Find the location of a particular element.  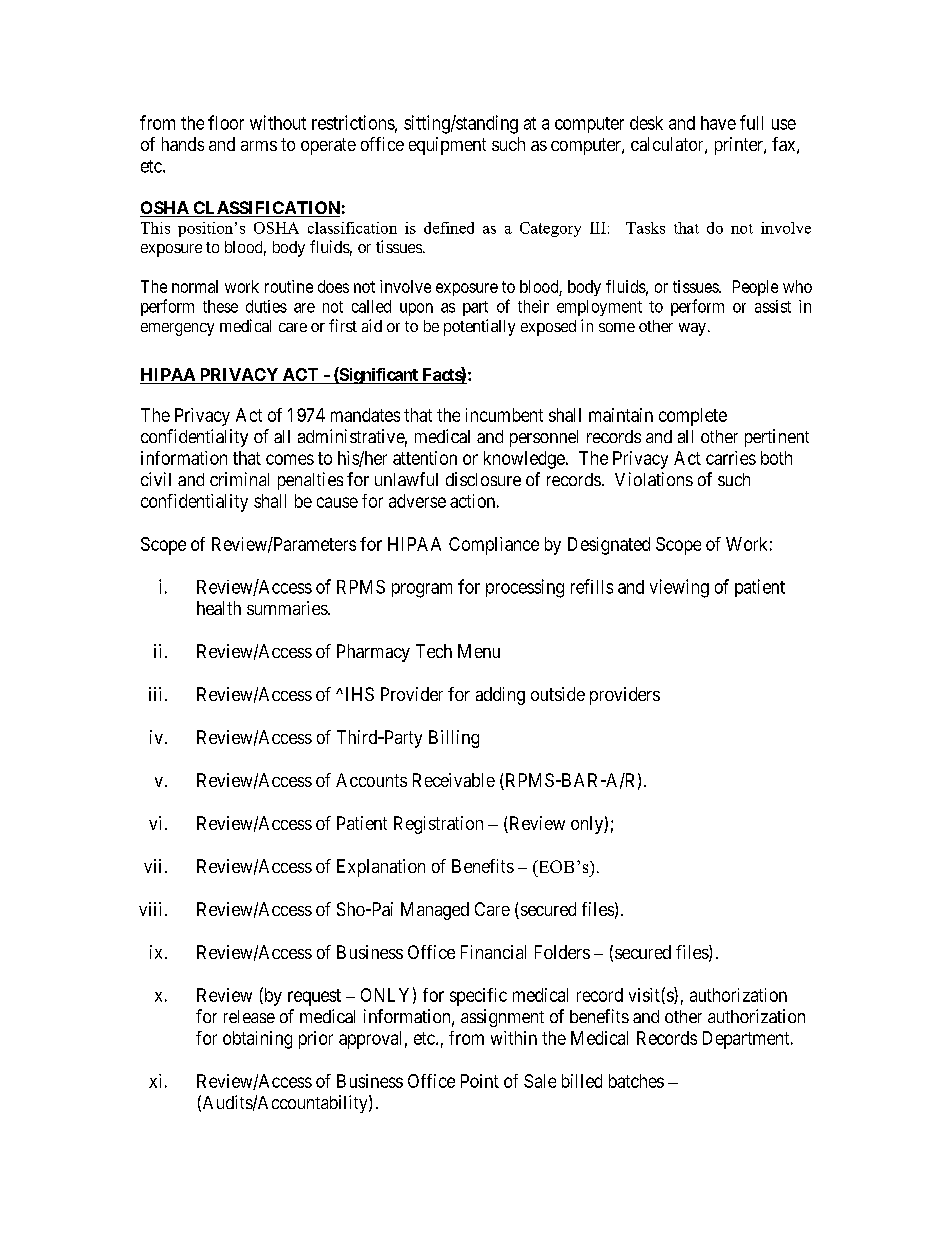

Point is located at coordinates (480, 1081).
